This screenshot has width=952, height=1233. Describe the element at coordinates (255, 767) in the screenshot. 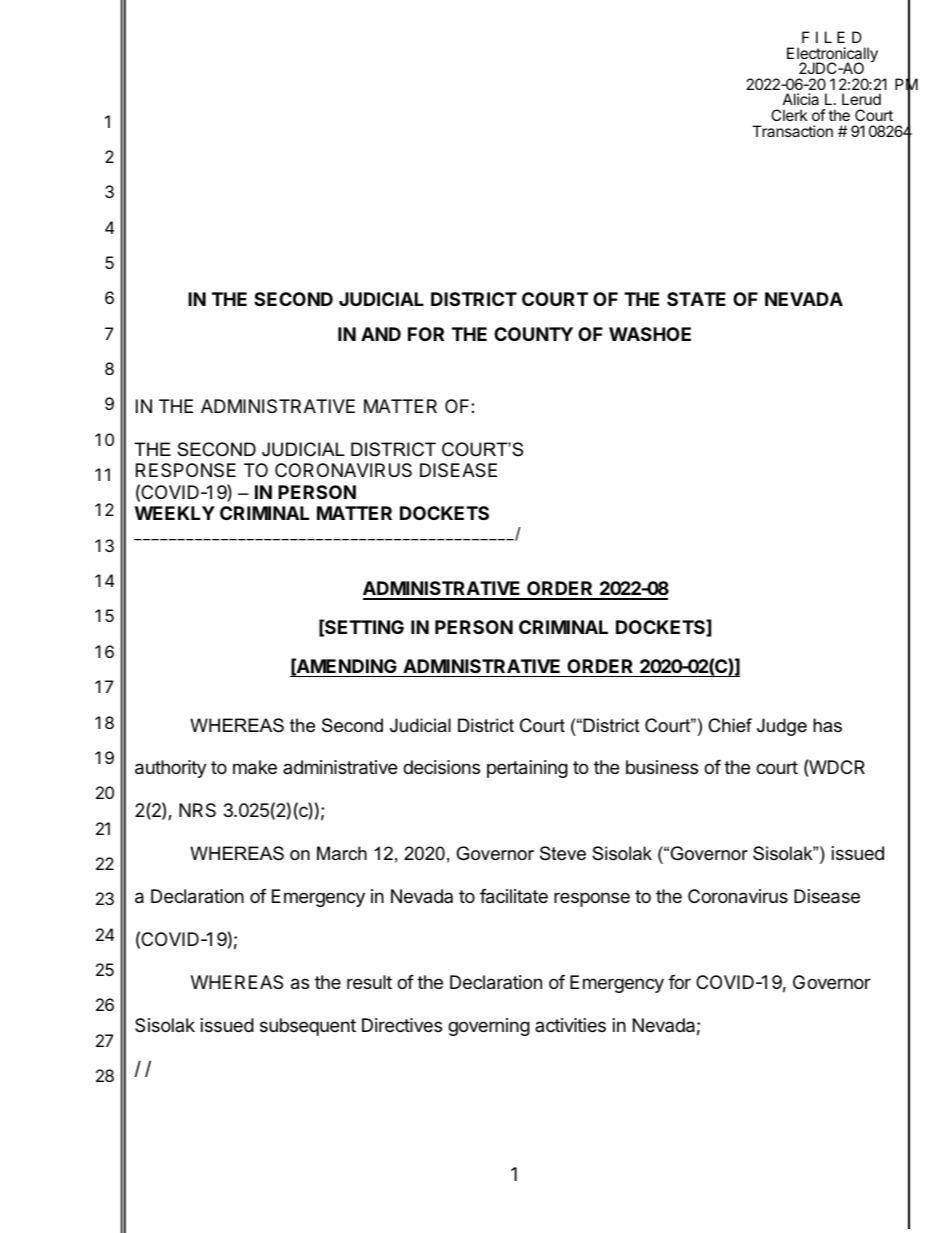

I see `make` at that location.
